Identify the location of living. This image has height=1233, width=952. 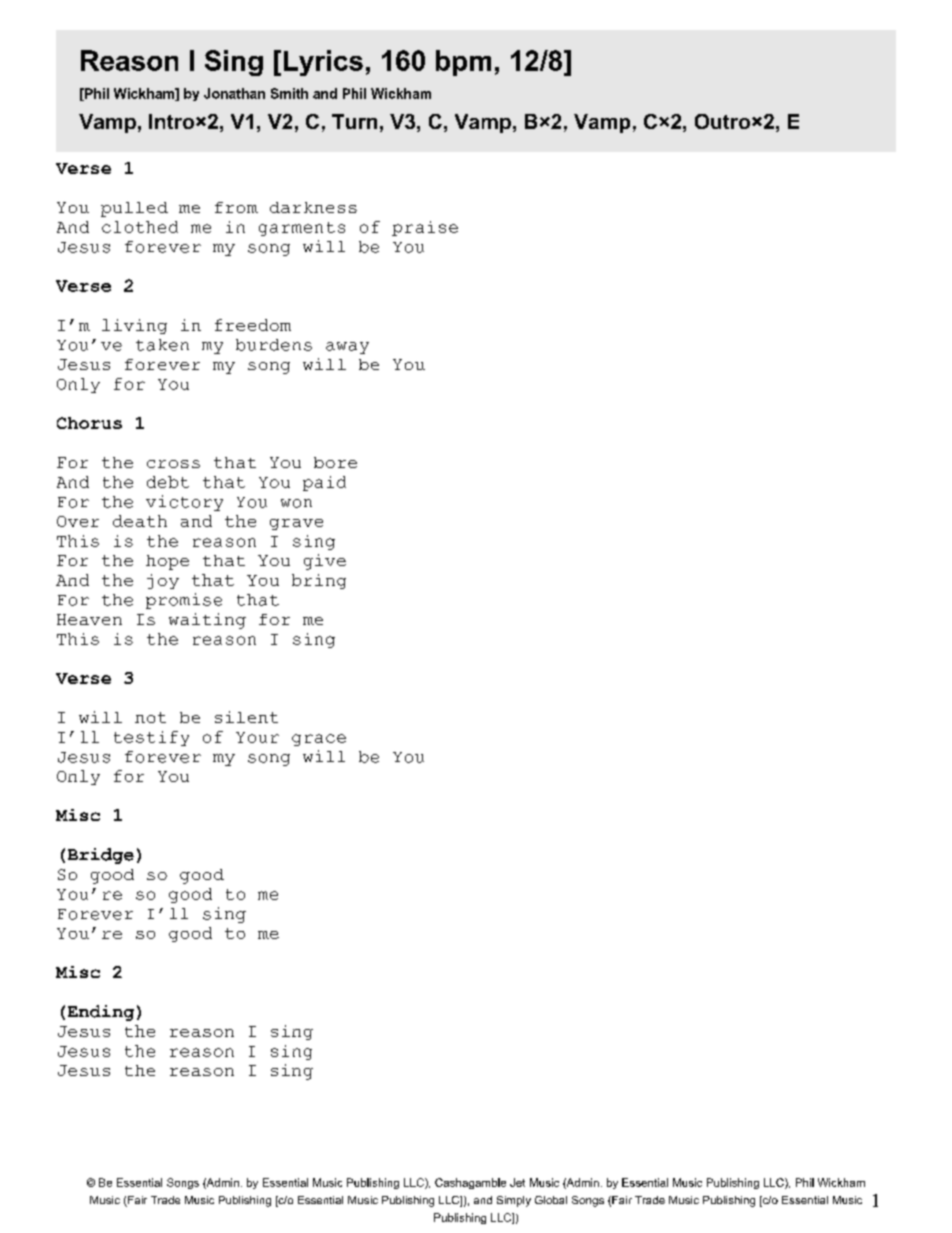
(134, 326).
